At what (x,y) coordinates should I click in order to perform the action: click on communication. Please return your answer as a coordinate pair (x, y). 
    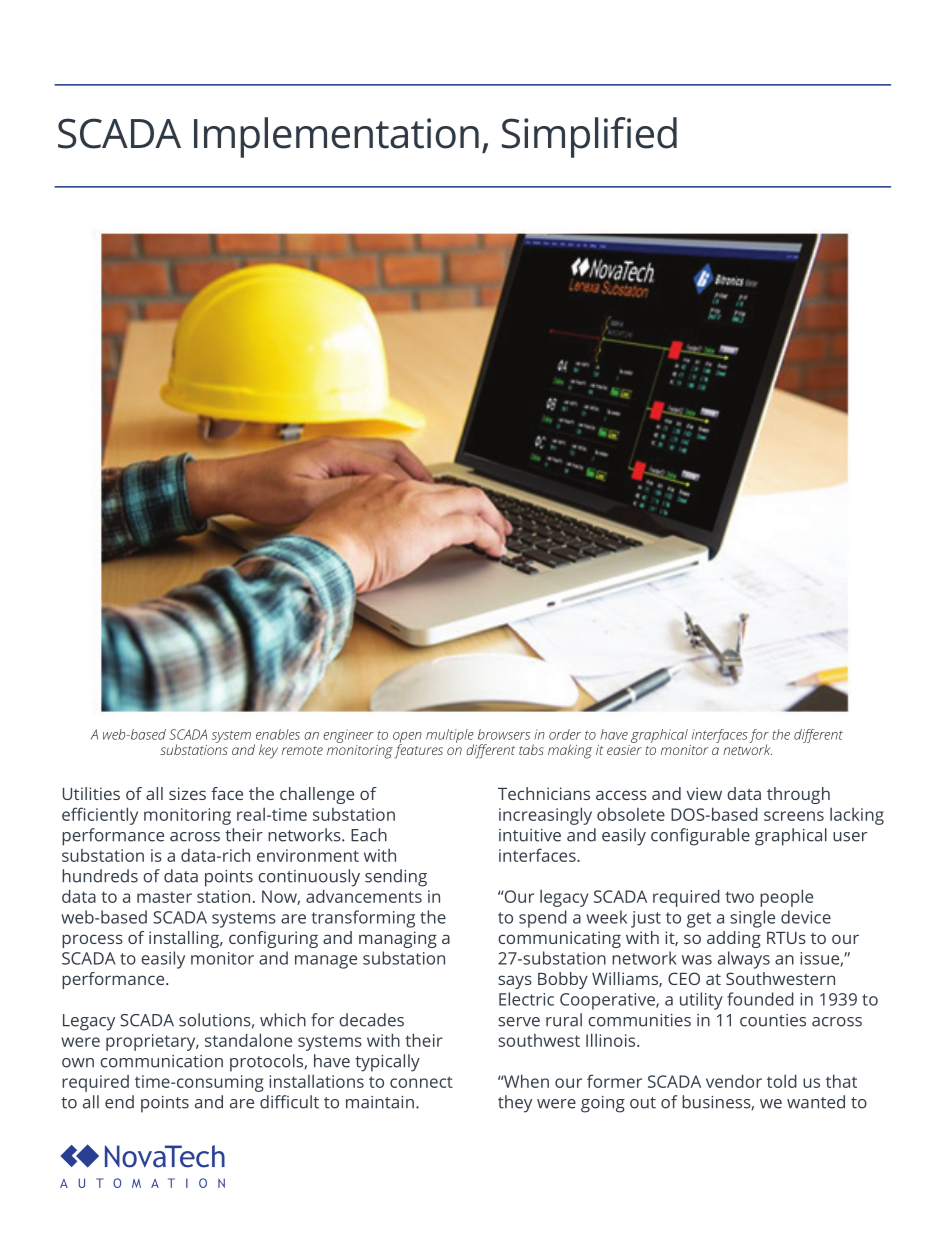
    Looking at the image, I should click on (161, 1061).
